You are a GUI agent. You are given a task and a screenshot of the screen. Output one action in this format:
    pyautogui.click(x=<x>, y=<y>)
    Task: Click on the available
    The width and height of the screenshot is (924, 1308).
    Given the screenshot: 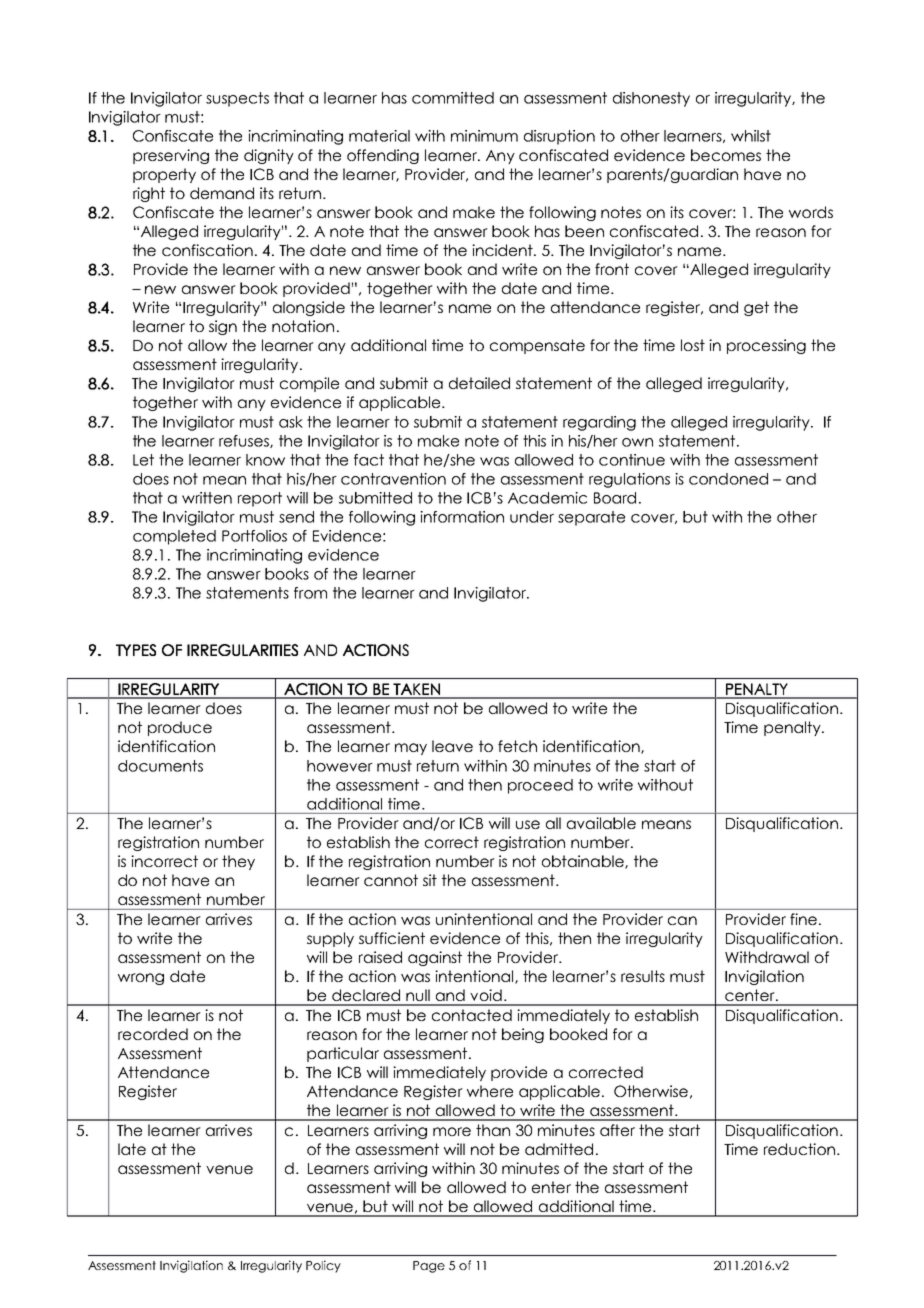 What is the action you would take?
    pyautogui.click(x=601, y=823)
